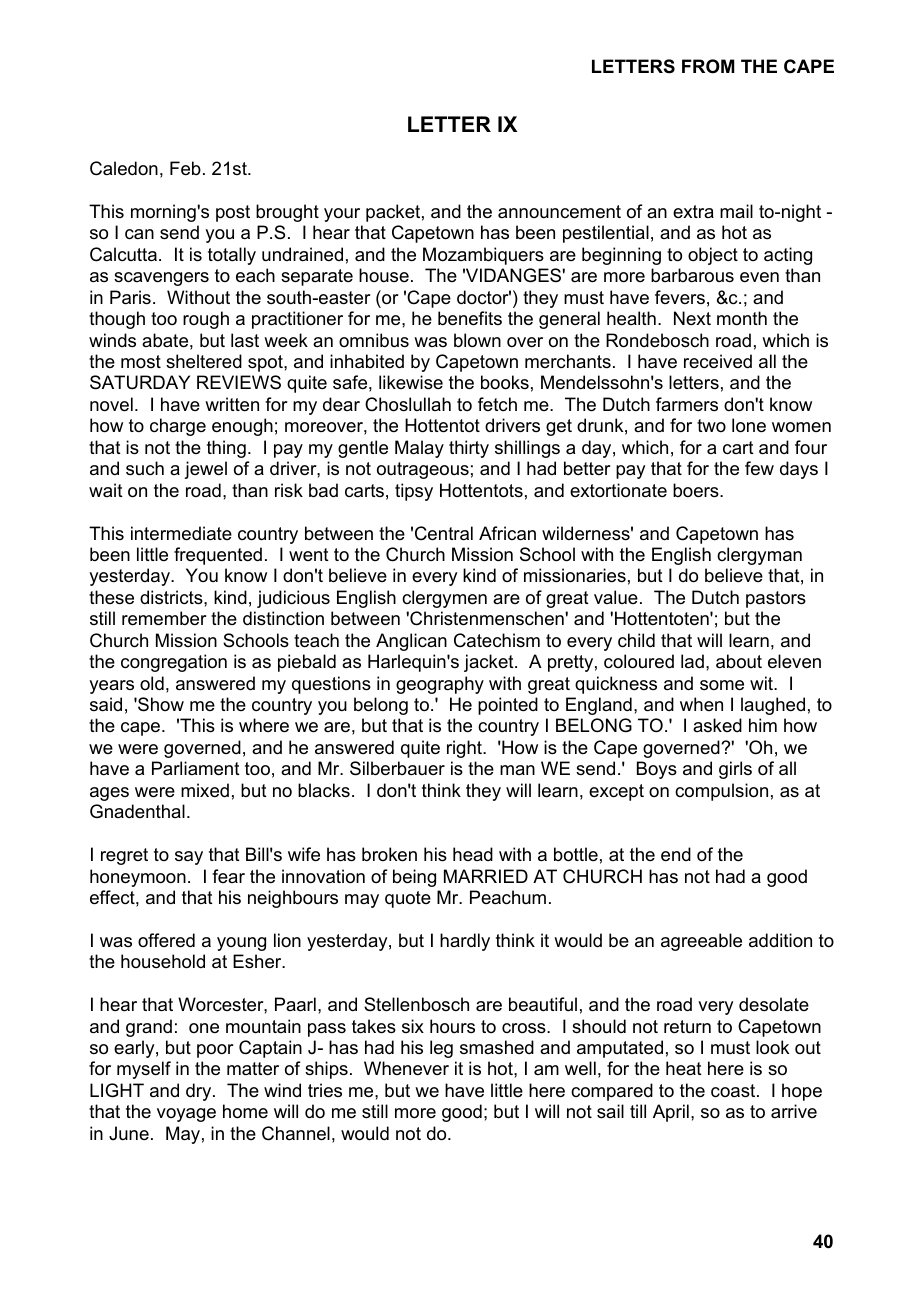 The height and width of the page is (1308, 924). What do you see at coordinates (721, 792) in the page?
I see `compulsion` at bounding box center [721, 792].
